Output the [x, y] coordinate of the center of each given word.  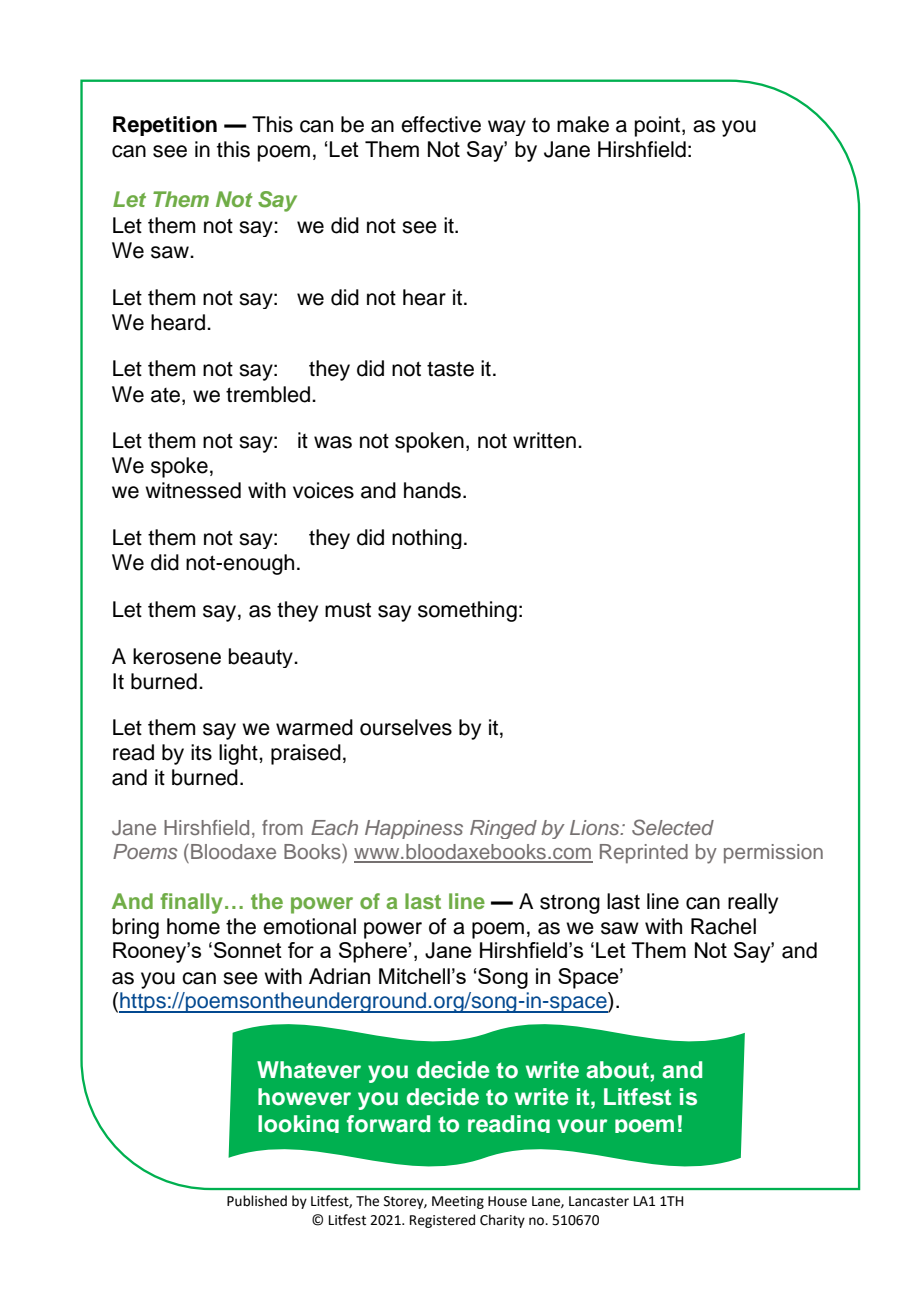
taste [450, 369]
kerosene [177, 656]
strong [570, 904]
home [193, 926]
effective [441, 124]
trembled [269, 394]
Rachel [723, 926]
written [544, 440]
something [467, 611]
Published [257, 1201]
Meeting [458, 1202]
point [659, 126]
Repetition [165, 126]
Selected [673, 827]
